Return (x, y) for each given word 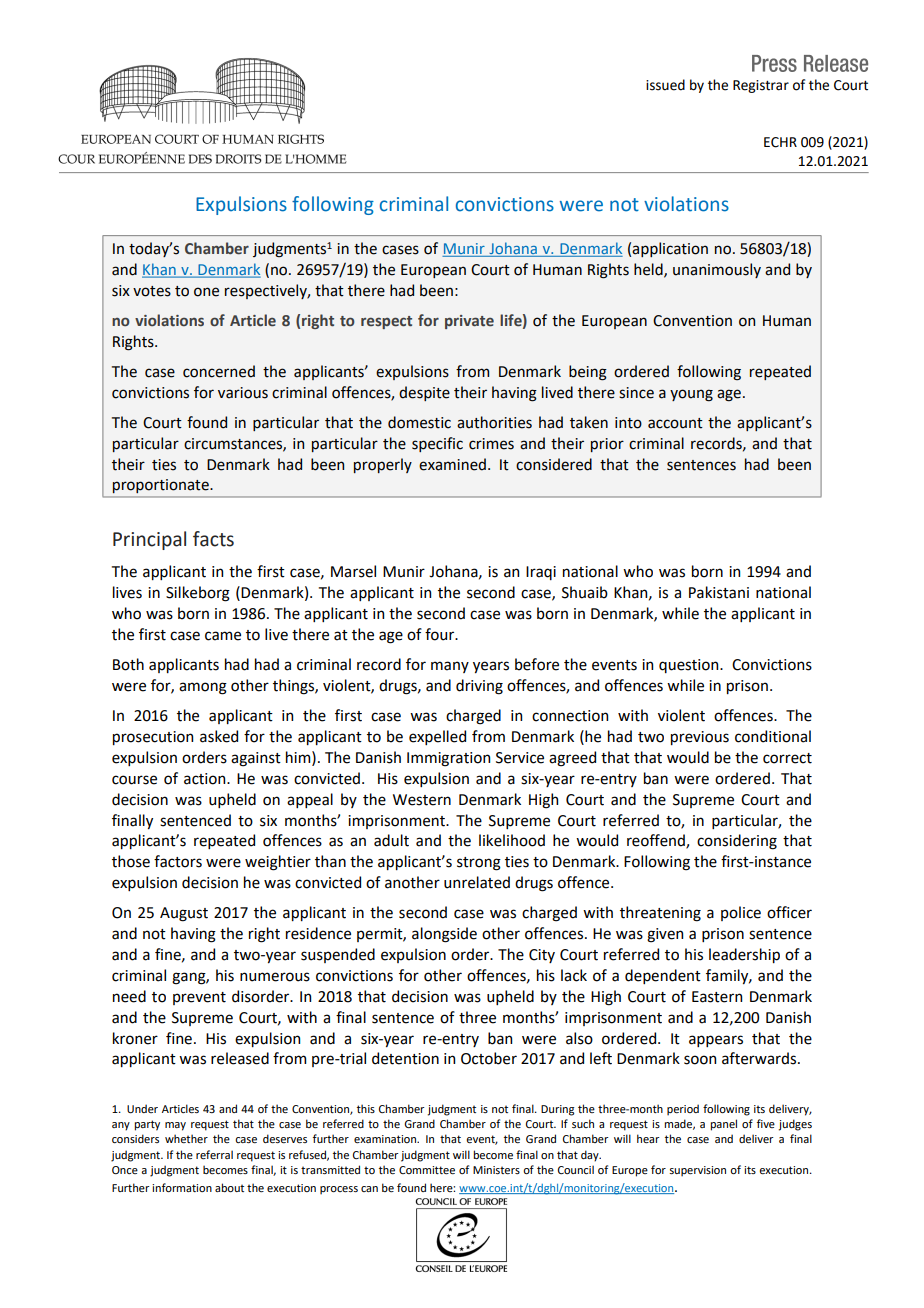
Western (422, 800)
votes (152, 291)
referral (214, 1154)
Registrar (761, 86)
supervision (697, 1171)
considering (737, 842)
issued (665, 85)
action (206, 779)
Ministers (496, 1170)
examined (452, 464)
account (675, 423)
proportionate (162, 486)
